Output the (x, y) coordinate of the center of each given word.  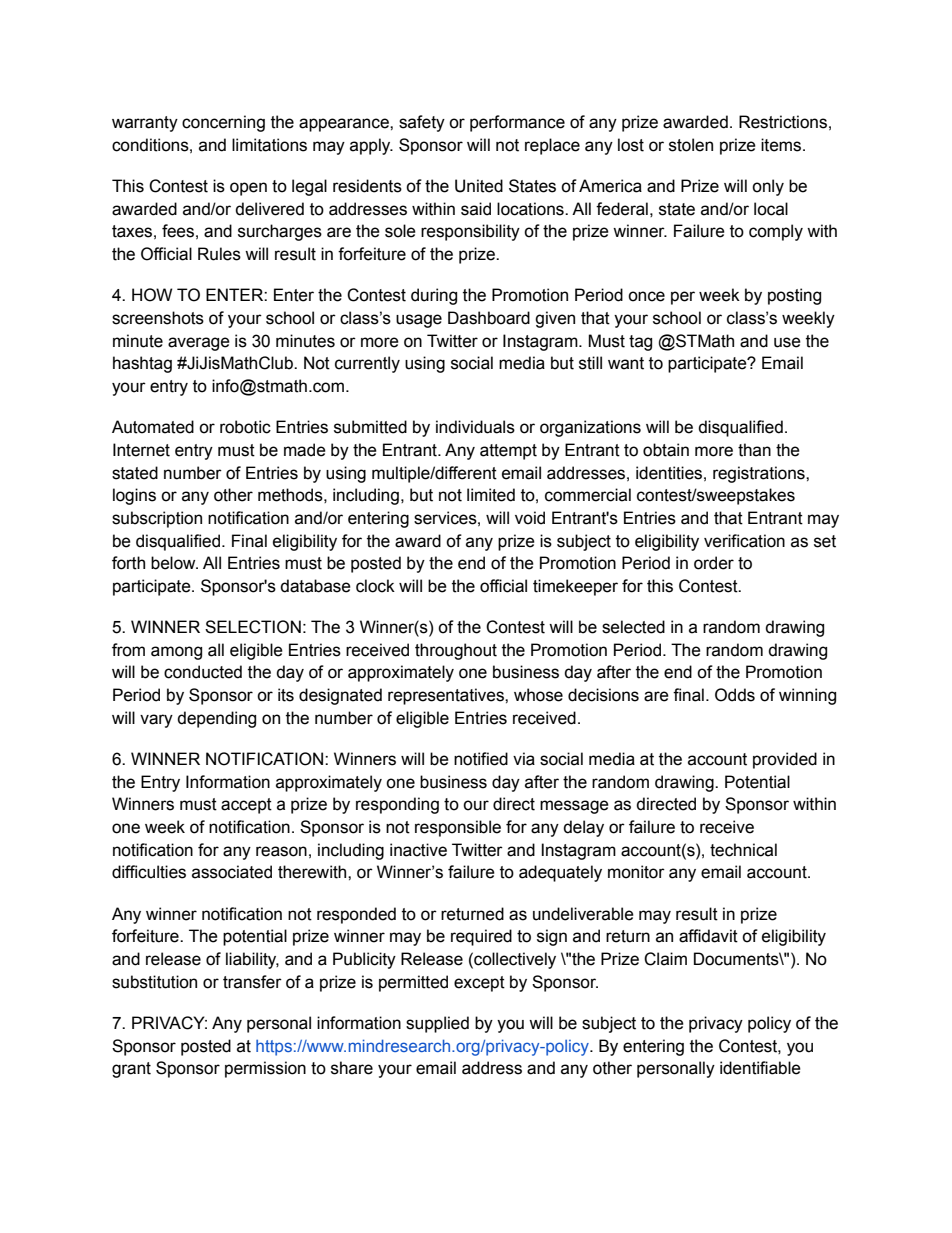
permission (265, 1069)
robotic (245, 427)
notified (481, 759)
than (754, 450)
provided (785, 760)
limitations (269, 145)
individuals (475, 427)
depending (216, 719)
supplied (437, 1024)
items (781, 145)
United (479, 186)
